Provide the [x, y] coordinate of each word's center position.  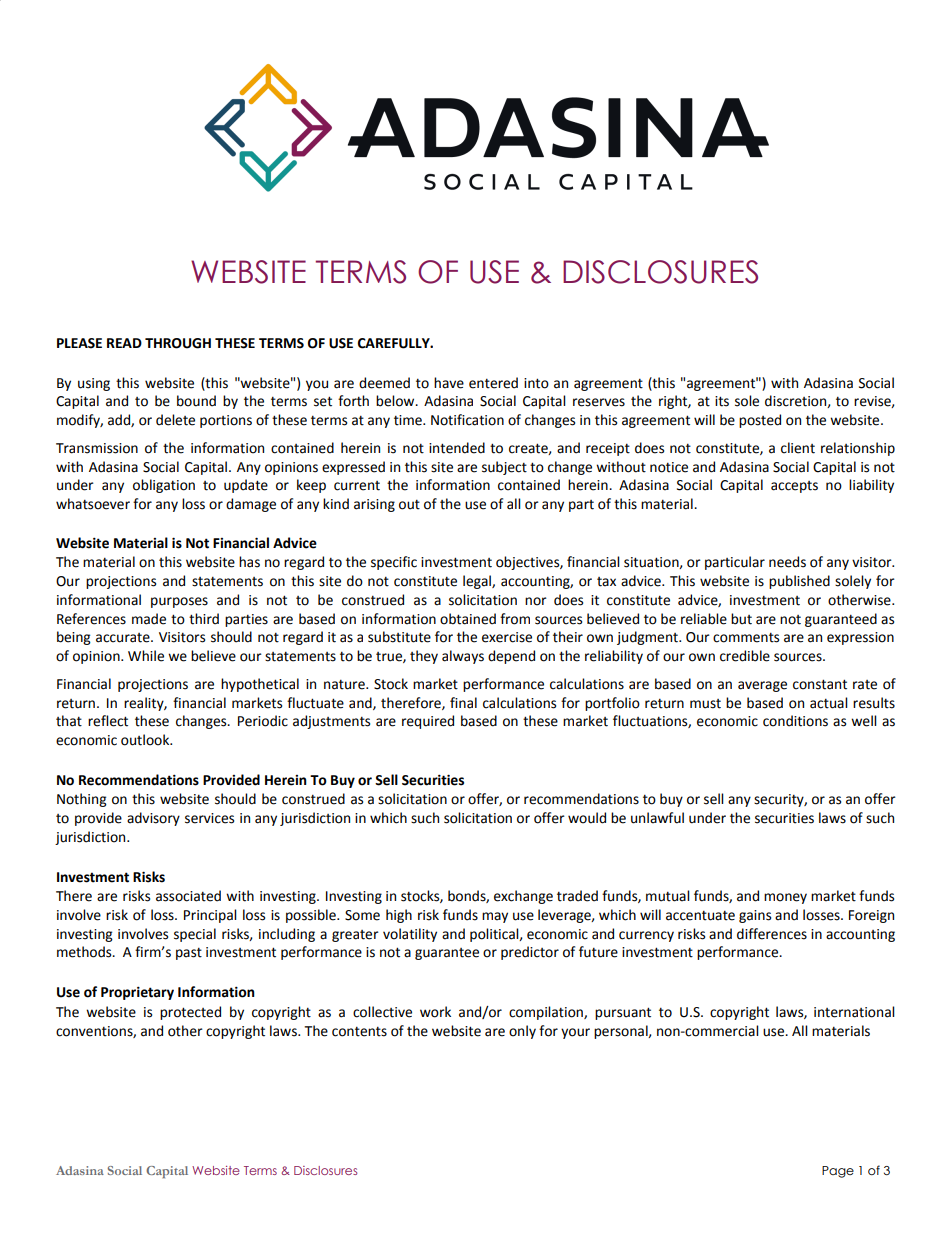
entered [493, 383]
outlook [146, 740]
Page [838, 1172]
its [722, 401]
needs [787, 562]
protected [190, 1013]
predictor [530, 953]
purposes [179, 602]
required [428, 722]
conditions [795, 721]
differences [772, 934]
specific [394, 563]
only [522, 1032]
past [189, 954]
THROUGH [178, 343]
